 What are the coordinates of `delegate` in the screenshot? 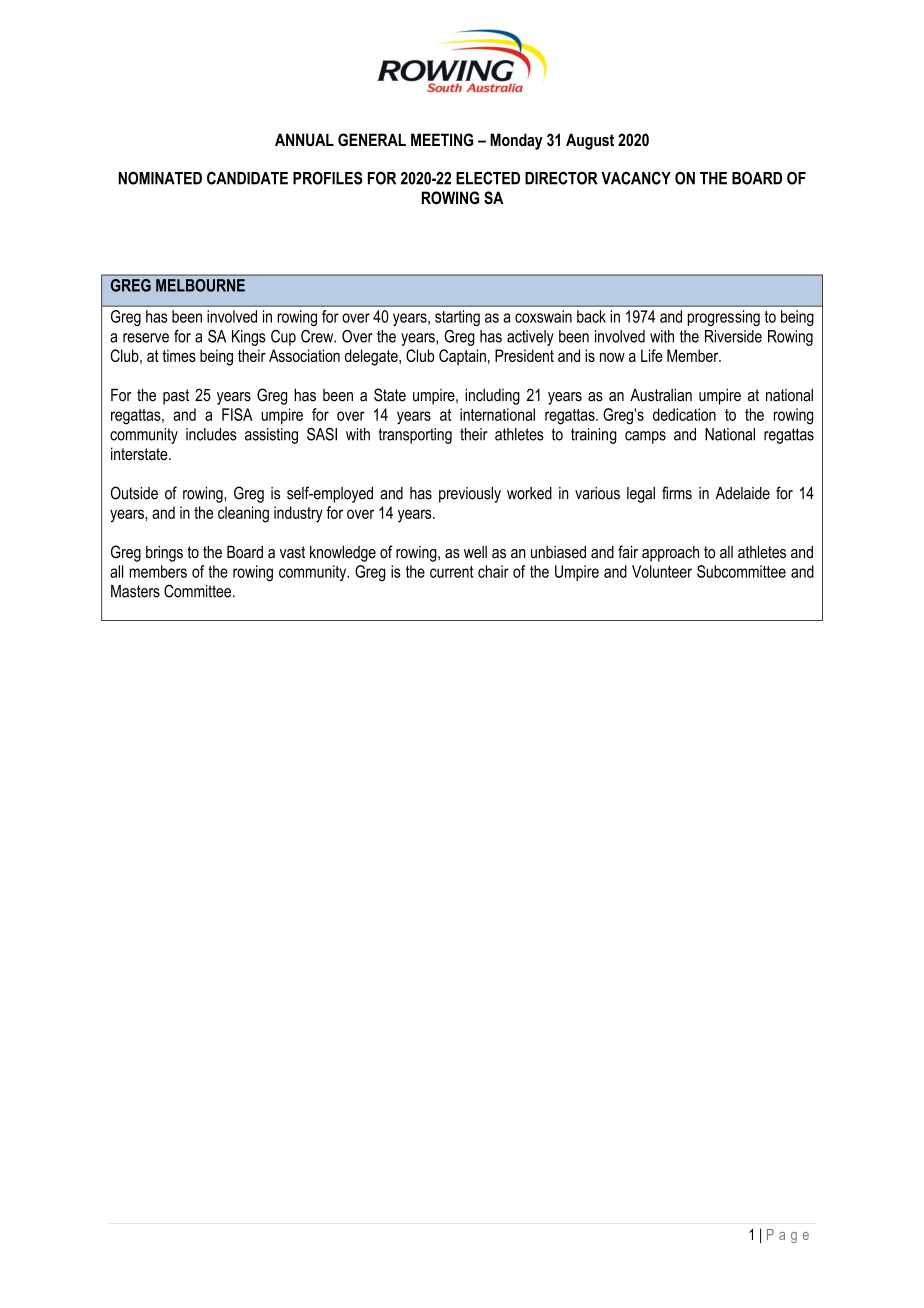 It's located at (372, 357).
